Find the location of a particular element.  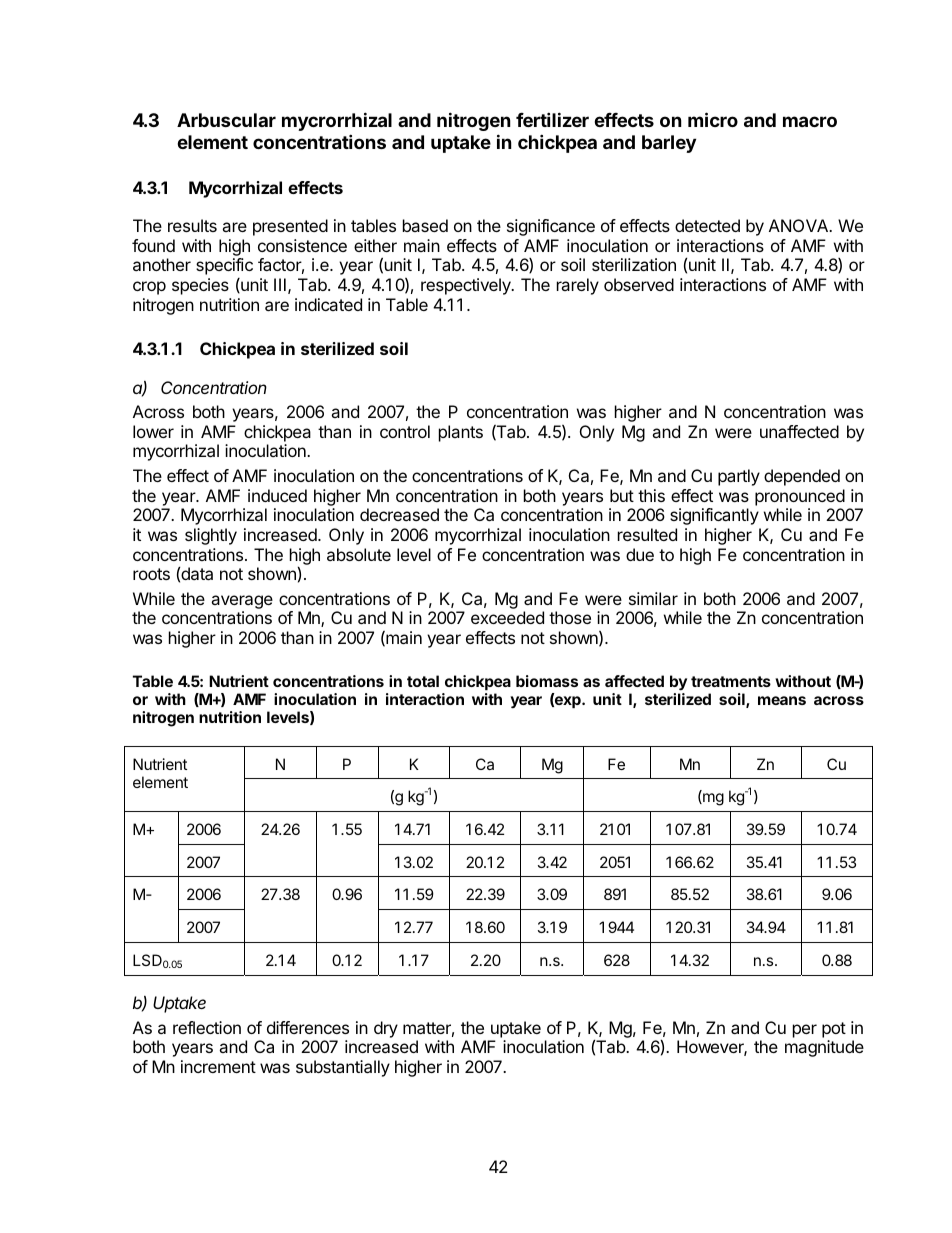

lower is located at coordinates (153, 431).
